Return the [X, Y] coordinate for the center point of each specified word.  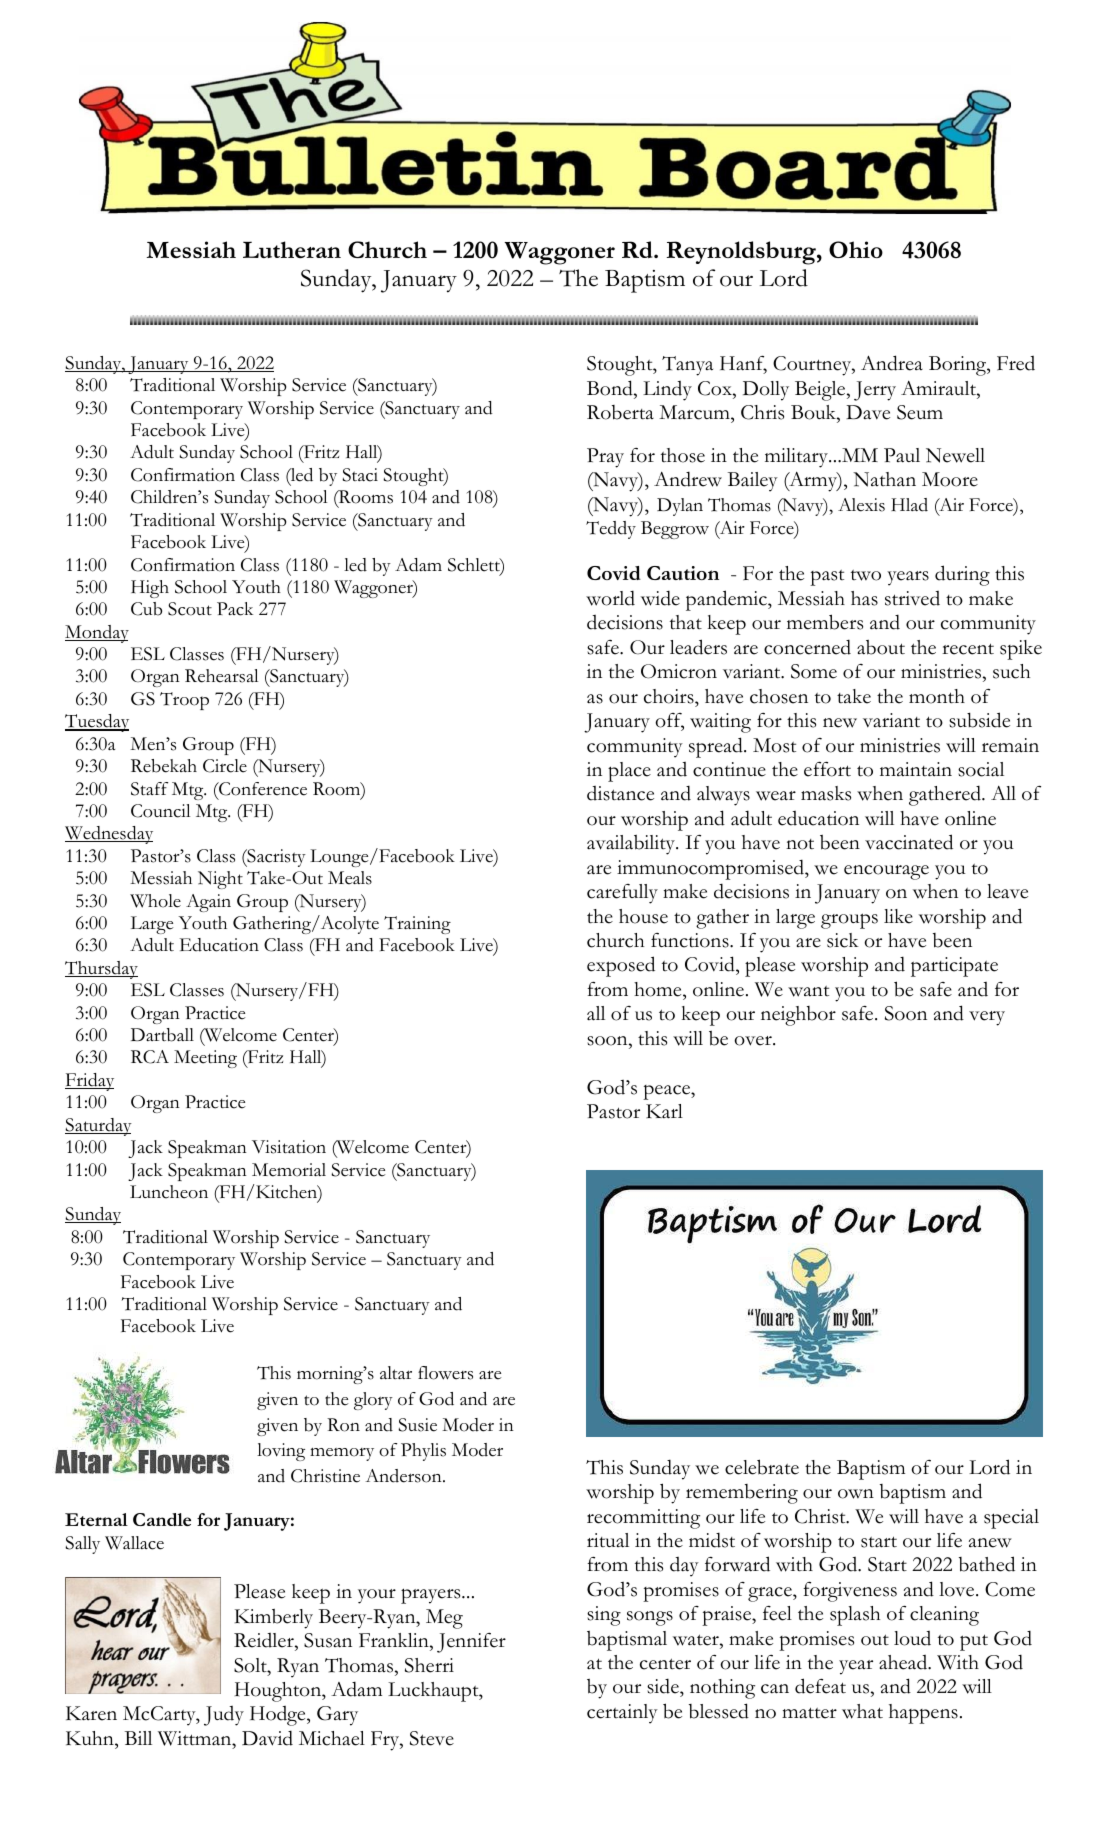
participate [954, 967]
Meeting [205, 1059]
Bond [611, 388]
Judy [224, 1716]
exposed [621, 966]
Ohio [856, 249]
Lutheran [292, 249]
